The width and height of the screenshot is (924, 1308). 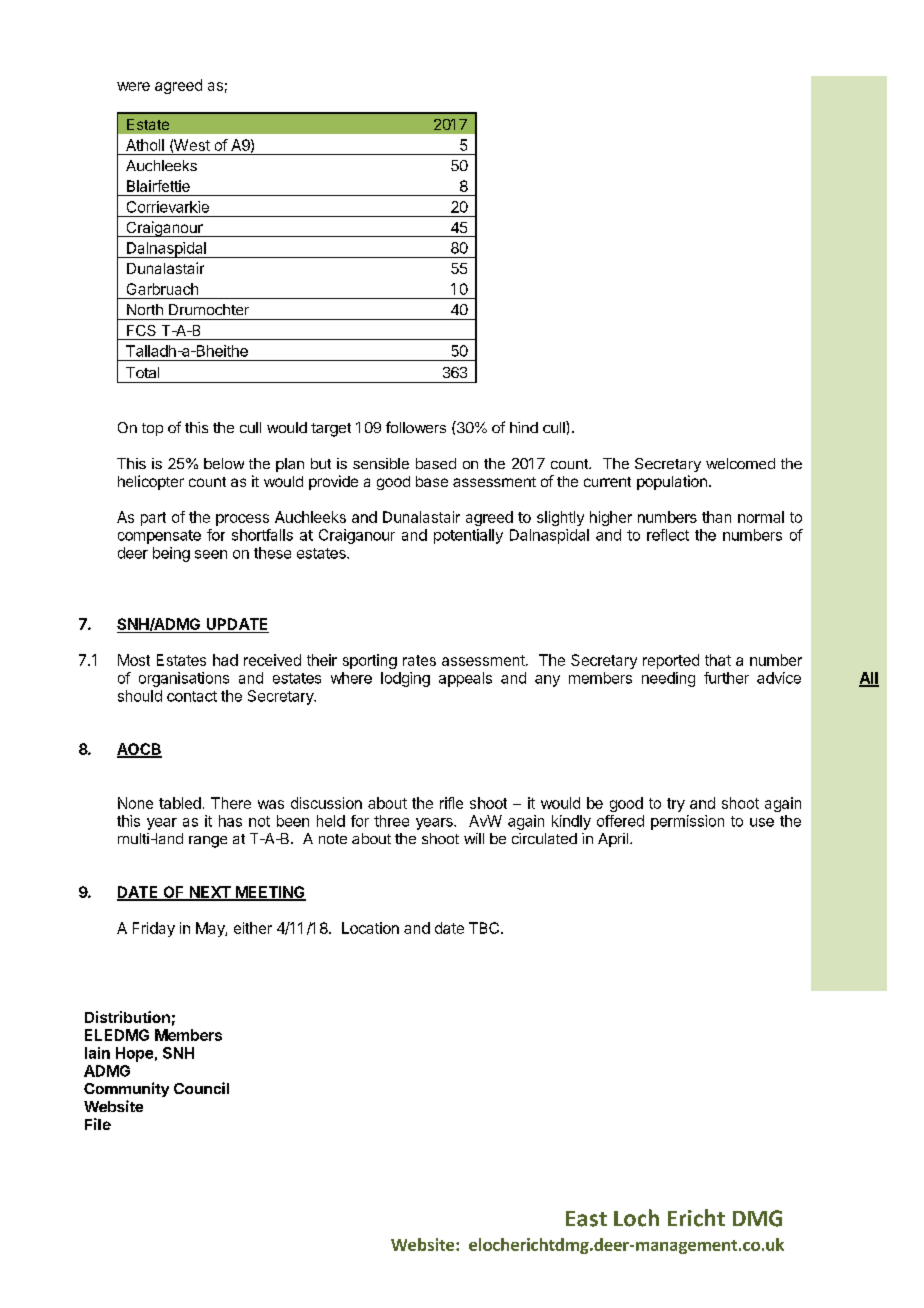 I want to click on File, so click(x=98, y=1124).
